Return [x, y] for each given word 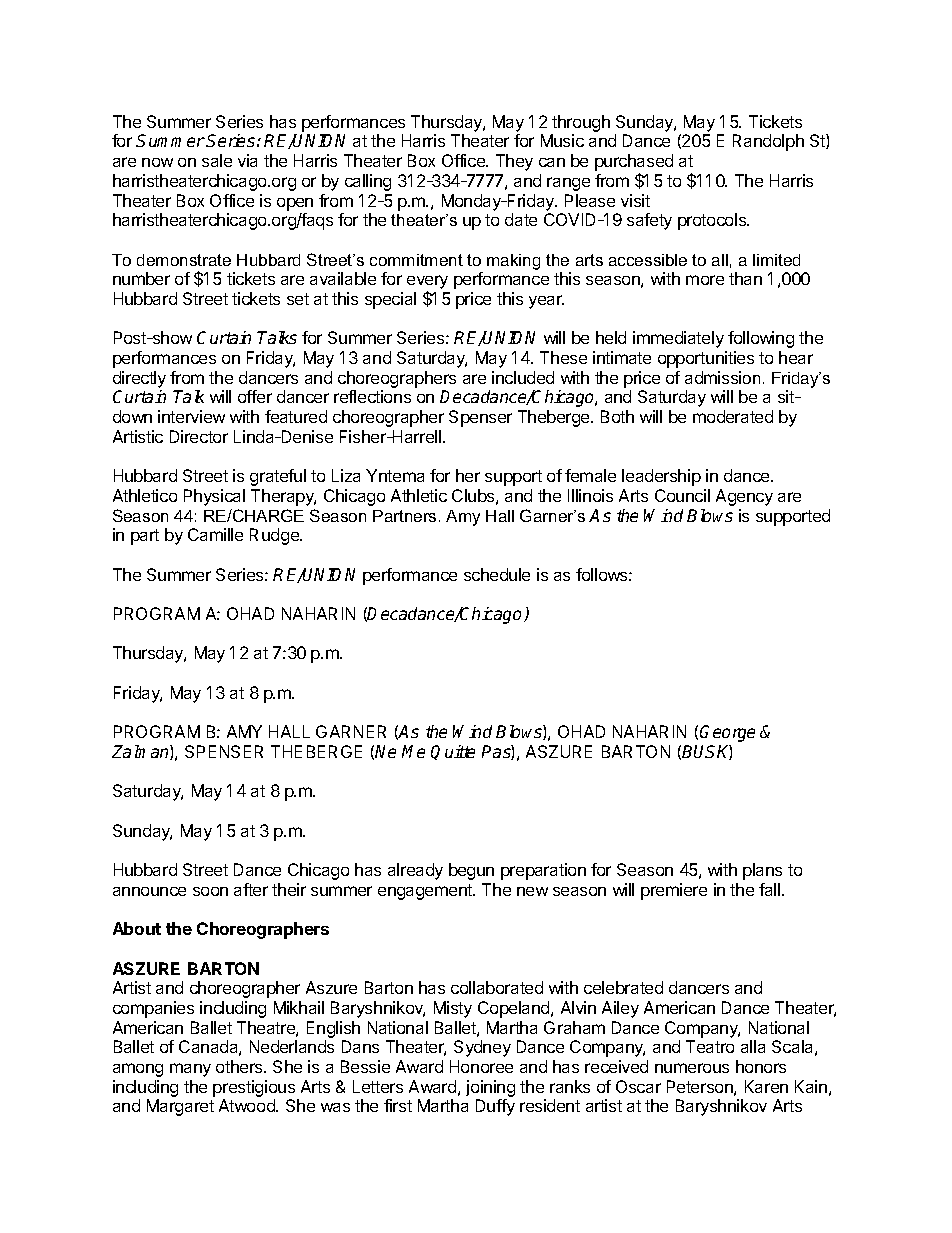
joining [490, 1088]
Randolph [768, 142]
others [240, 1066]
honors [761, 1066]
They [514, 162]
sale [217, 160]
